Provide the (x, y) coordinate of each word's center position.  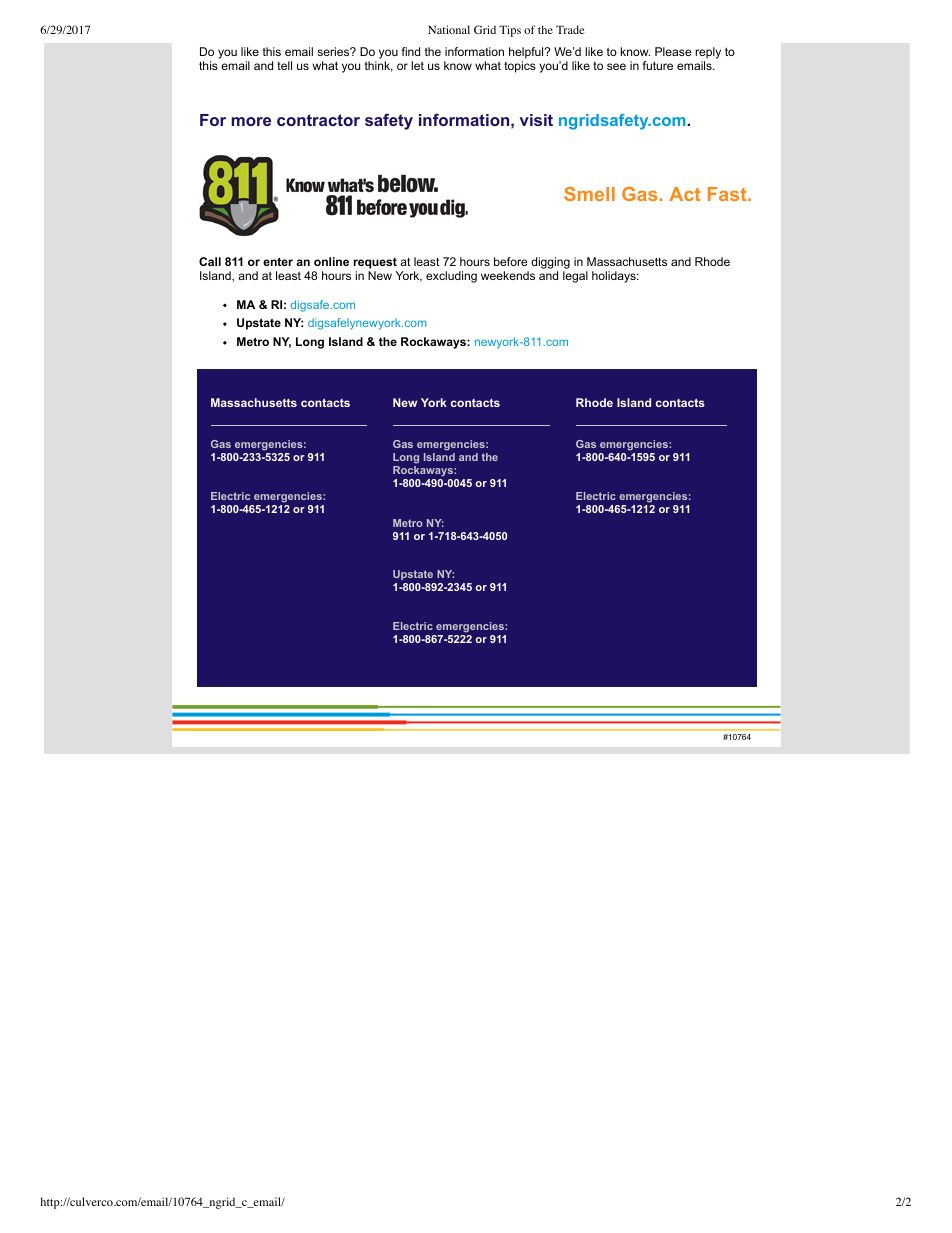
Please (673, 51)
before (511, 261)
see (616, 66)
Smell (589, 194)
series (334, 51)
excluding (451, 277)
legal (575, 277)
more (251, 121)
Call (210, 261)
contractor (318, 120)
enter (278, 261)
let (417, 65)
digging (550, 263)
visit (536, 120)
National (449, 29)
